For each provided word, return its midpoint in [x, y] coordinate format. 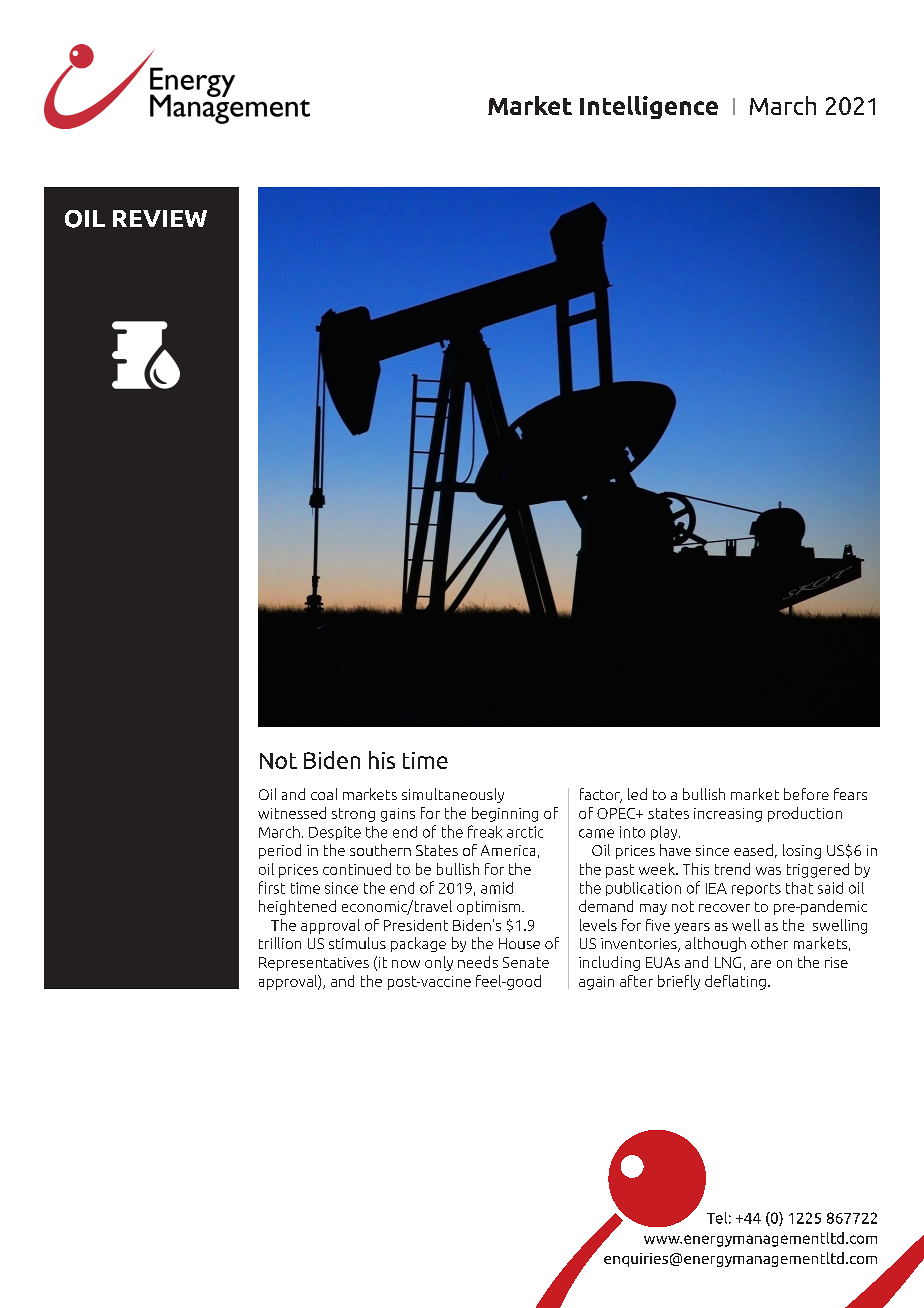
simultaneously [453, 795]
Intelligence [649, 107]
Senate [526, 962]
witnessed [292, 813]
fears [850, 794]
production [805, 814]
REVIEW [160, 218]
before [806, 794]
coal [324, 794]
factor [601, 795]
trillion [280, 943]
